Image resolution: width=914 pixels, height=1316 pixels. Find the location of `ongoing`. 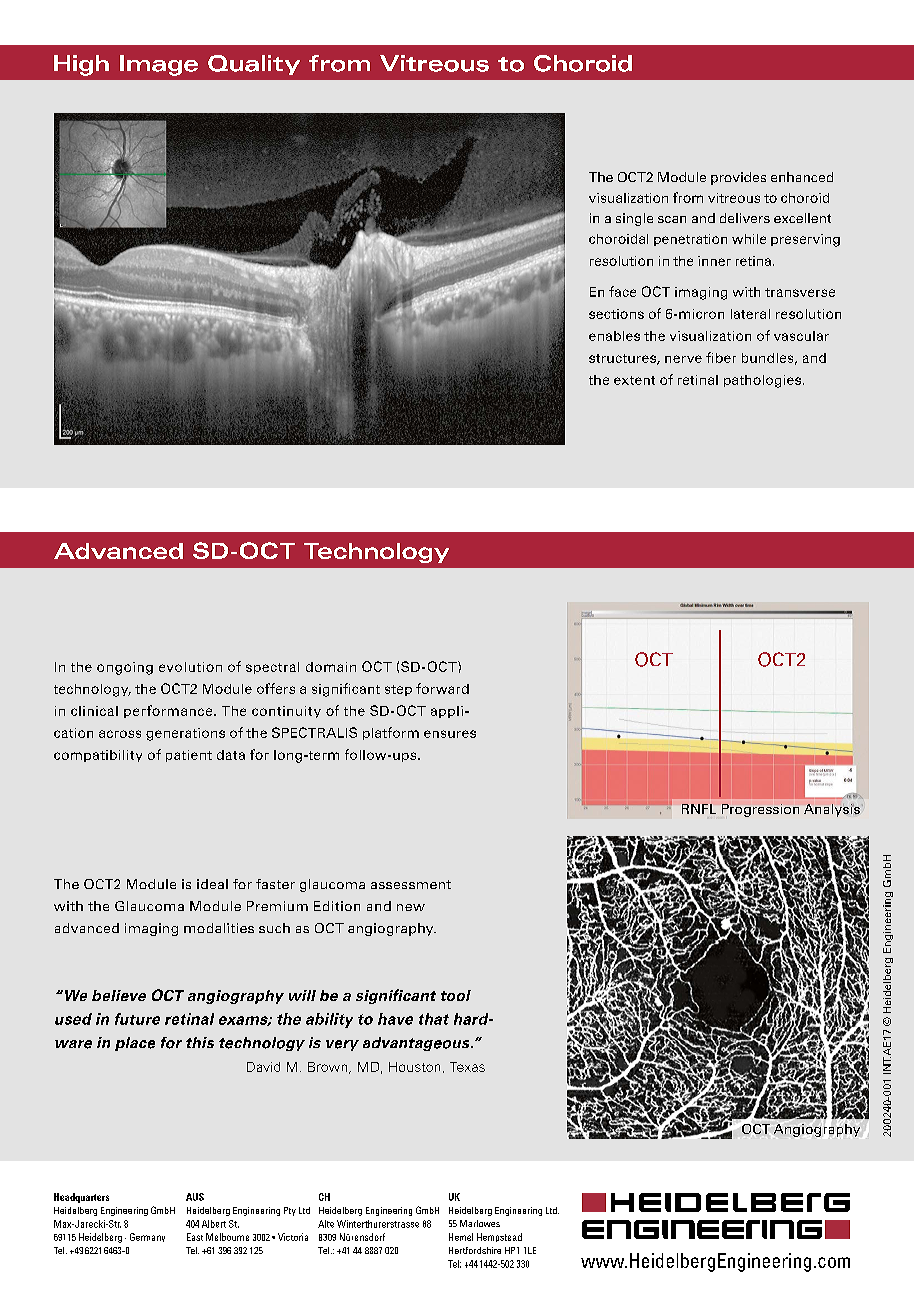

ongoing is located at coordinates (125, 668).
